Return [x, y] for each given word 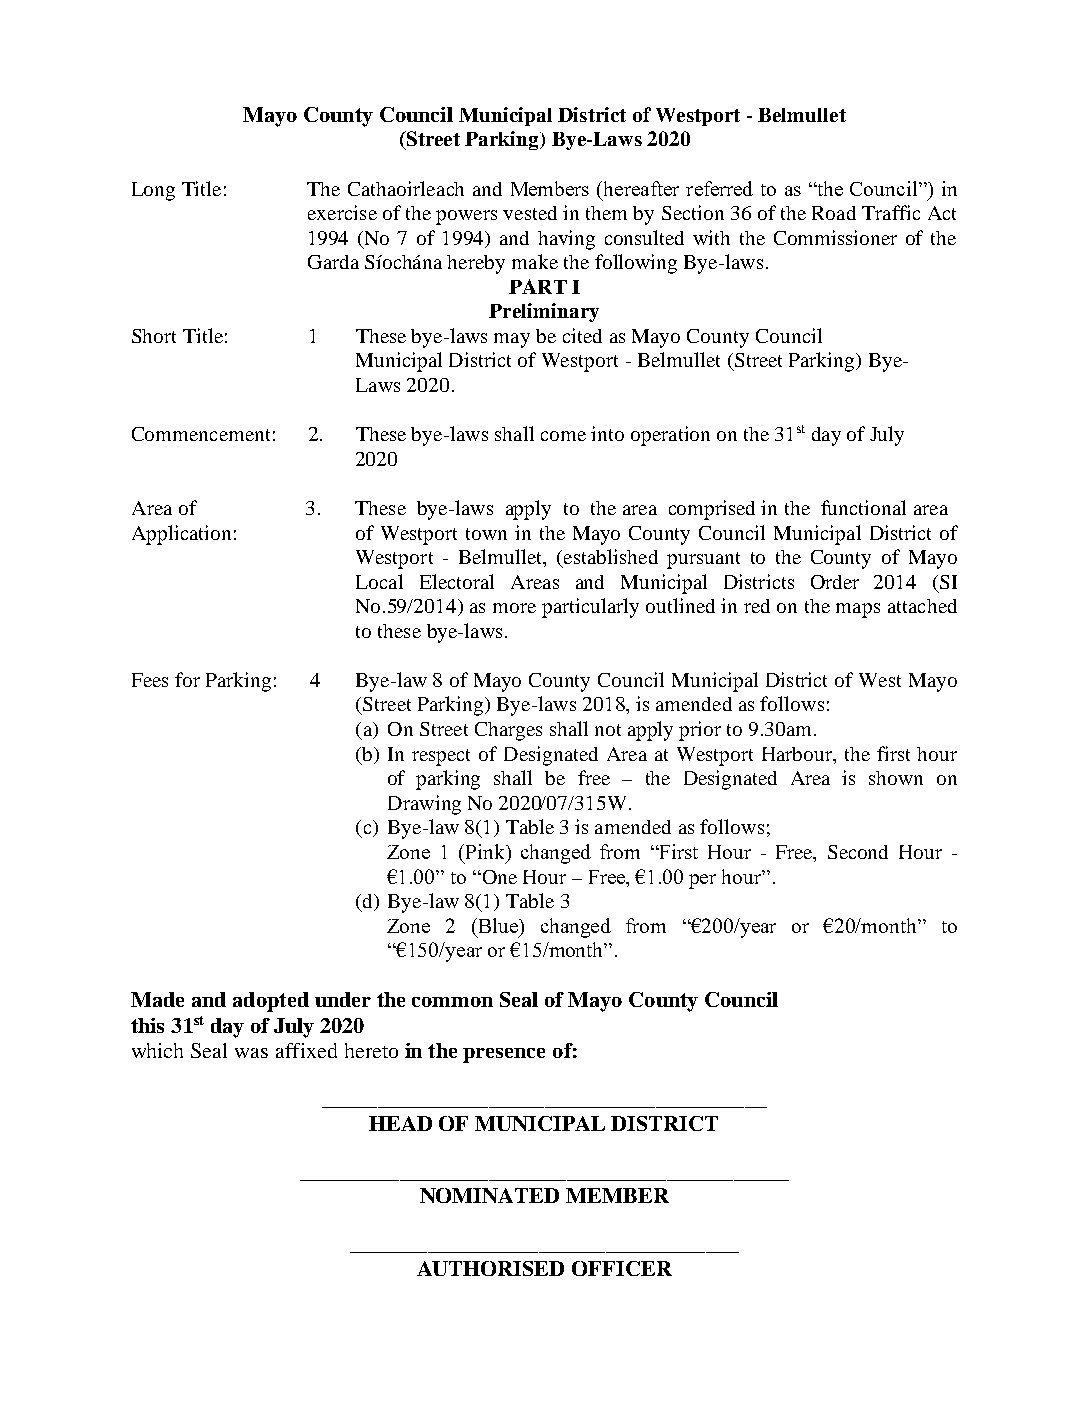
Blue [498, 925]
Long [153, 191]
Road [834, 213]
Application [181, 535]
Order [835, 582]
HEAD [400, 1123]
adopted [271, 1002]
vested [530, 213]
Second [858, 852]
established [611, 556]
